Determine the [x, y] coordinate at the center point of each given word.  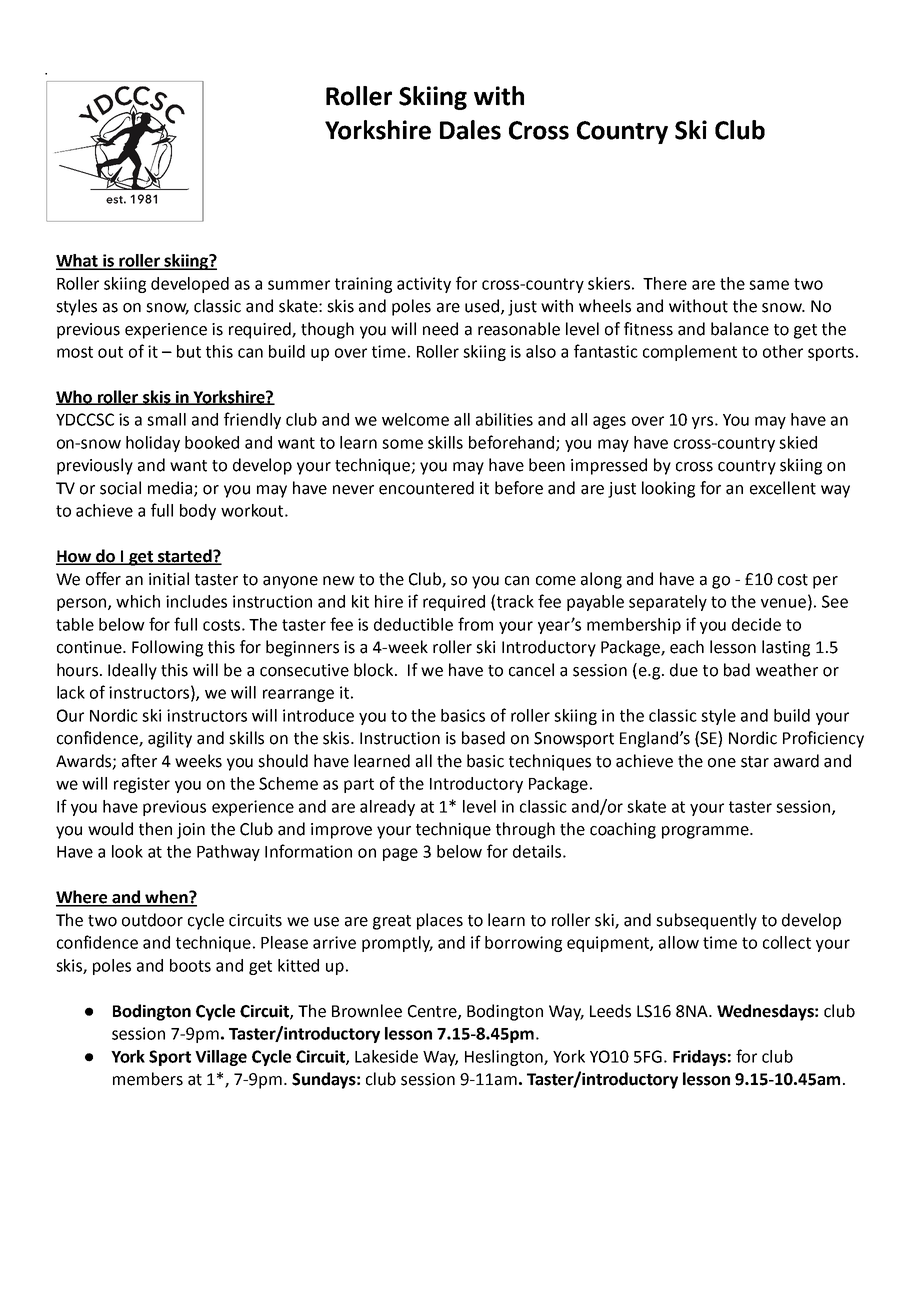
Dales [470, 130]
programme [706, 832]
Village [221, 1058]
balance [740, 329]
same [769, 285]
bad [737, 670]
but [189, 351]
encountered [426, 488]
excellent [783, 488]
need [440, 329]
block [375, 670]
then [155, 829]
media [171, 489]
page [400, 854]
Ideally [132, 671]
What [78, 261]
